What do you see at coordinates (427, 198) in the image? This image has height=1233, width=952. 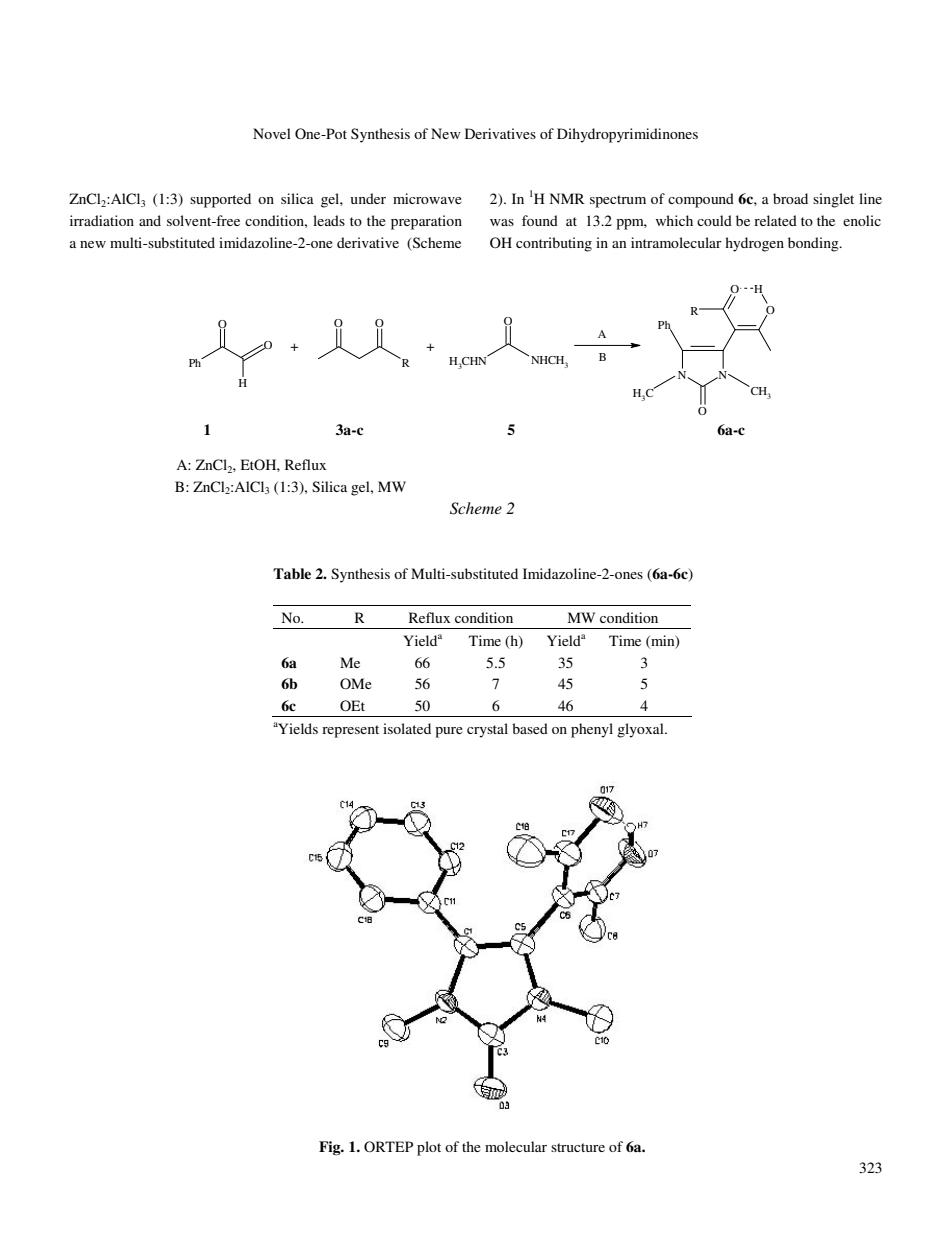 I see `microwave` at bounding box center [427, 198].
